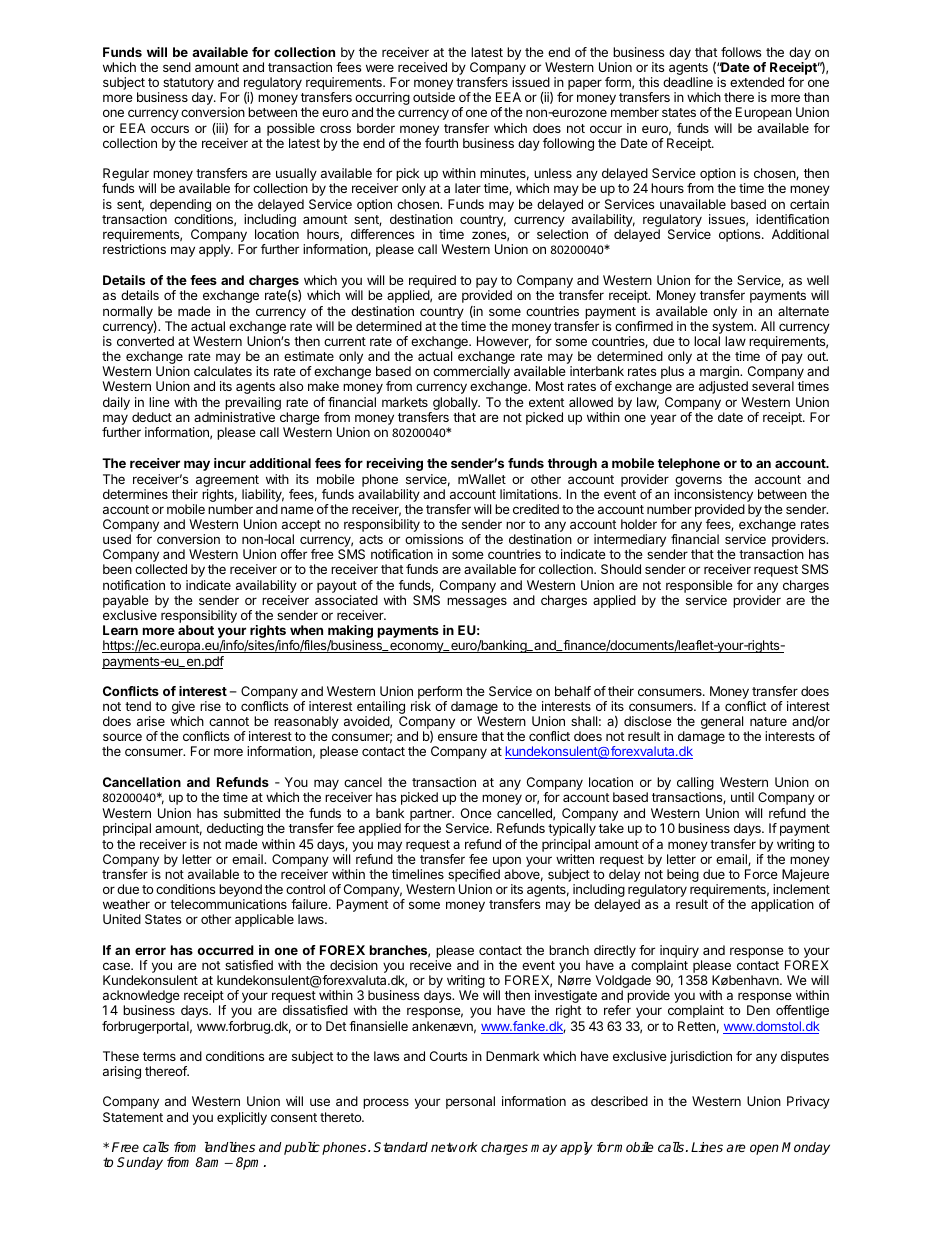 This page has width=952, height=1233. Describe the element at coordinates (242, 1118) in the page. I see `explicitly` at that location.
